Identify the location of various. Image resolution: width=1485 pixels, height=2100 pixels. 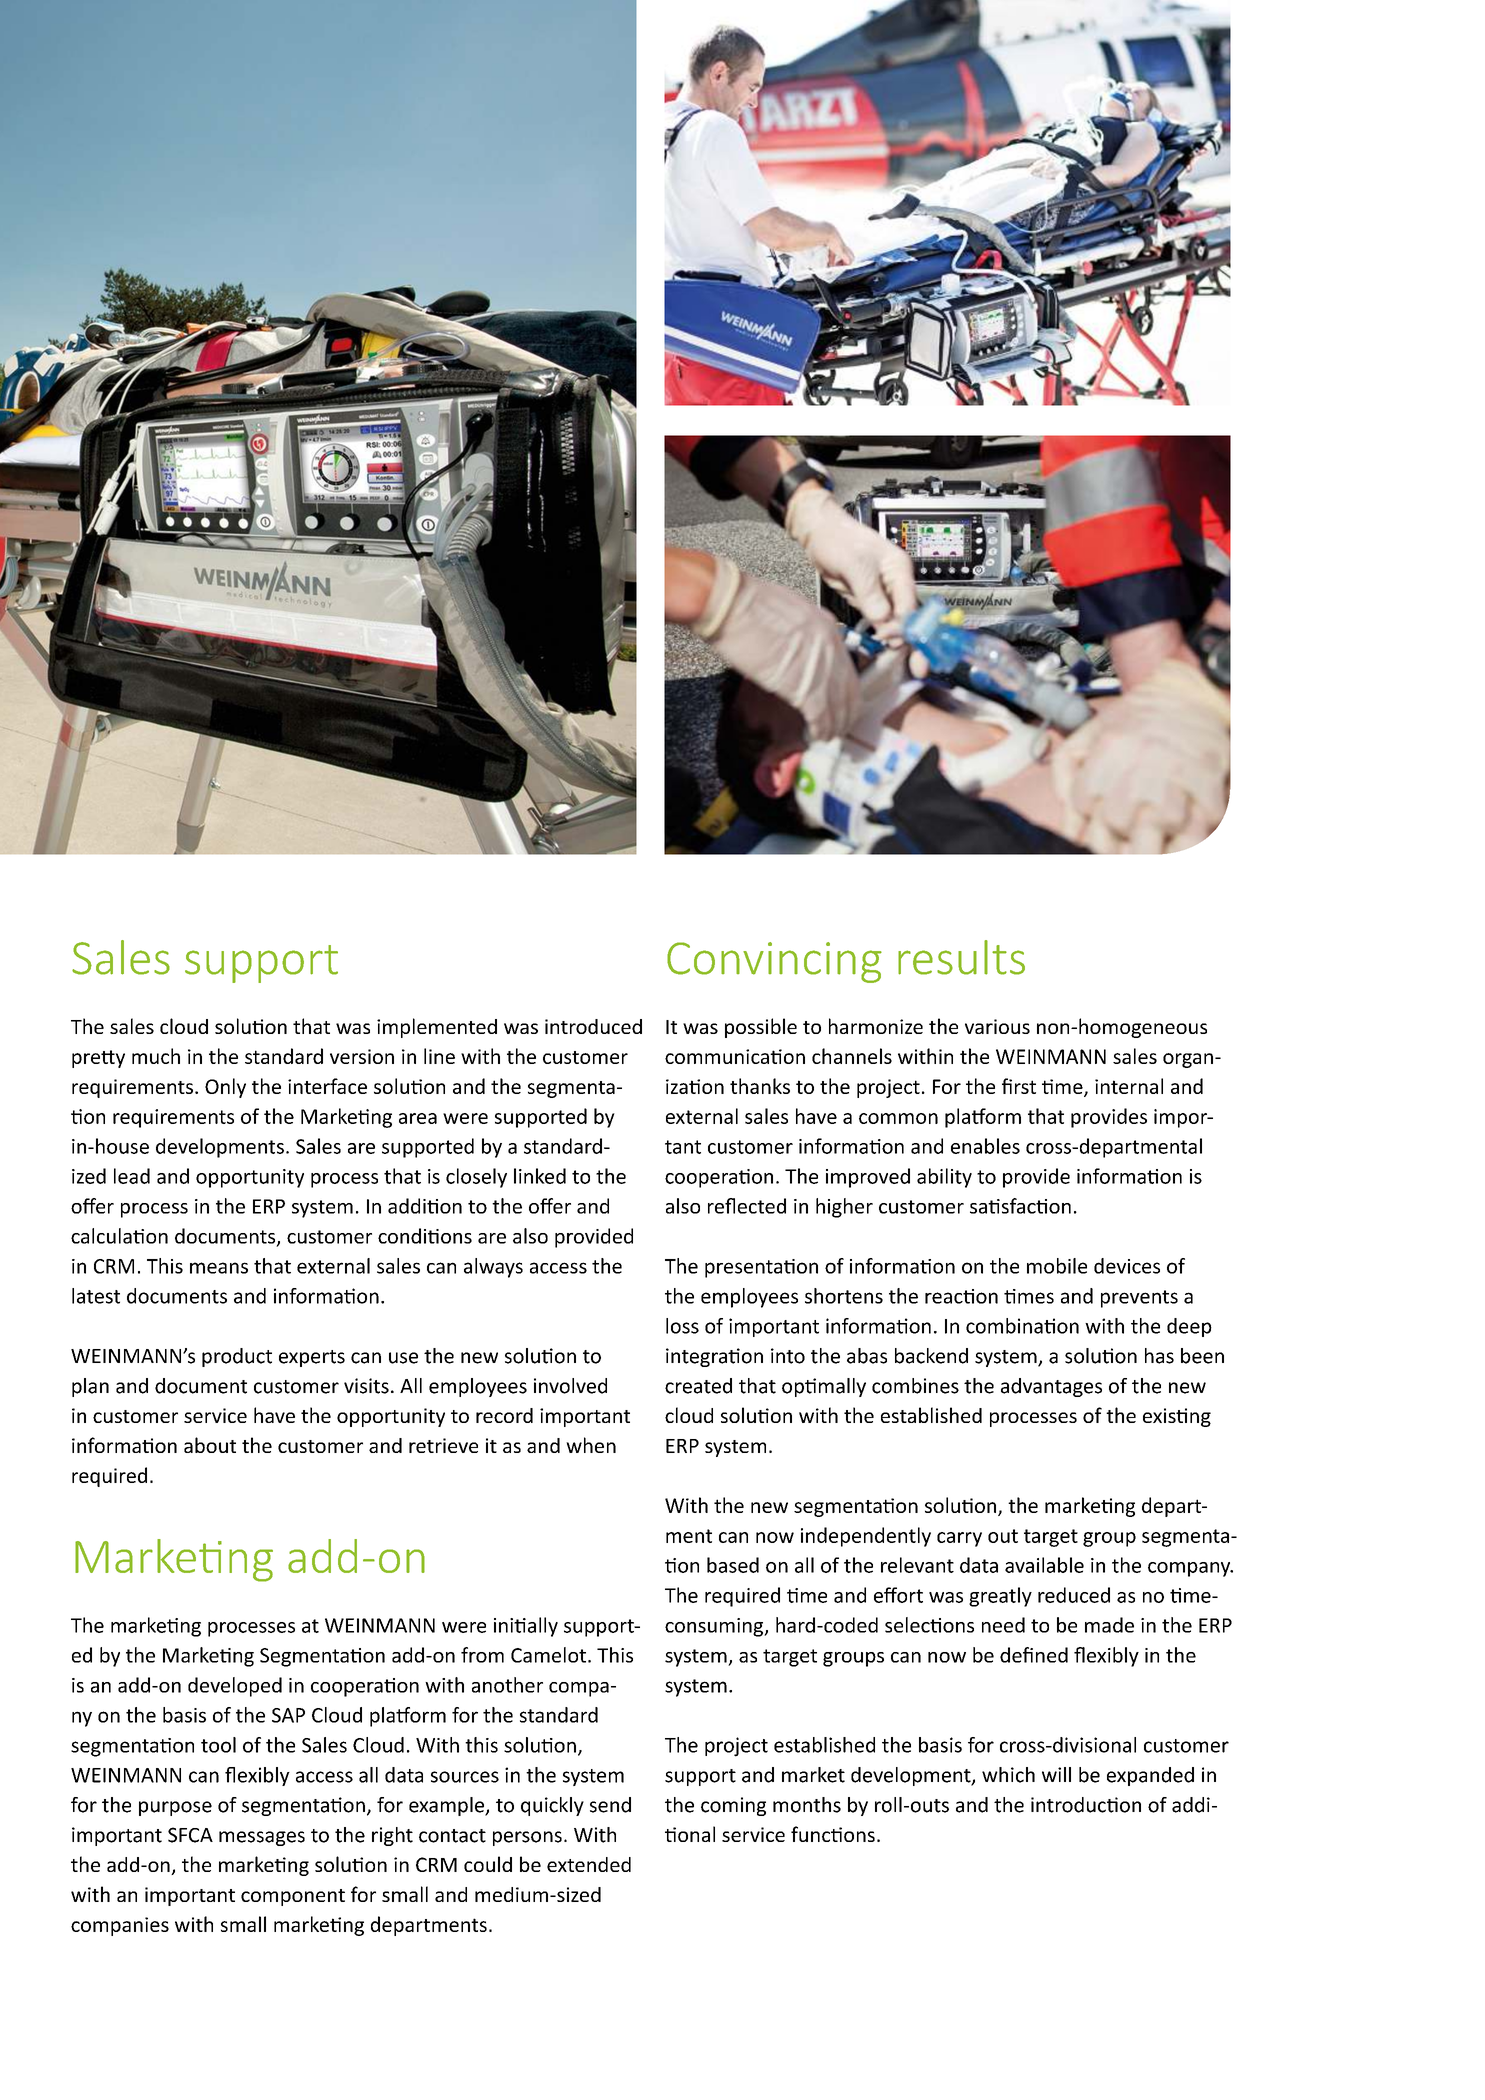
(997, 1026).
